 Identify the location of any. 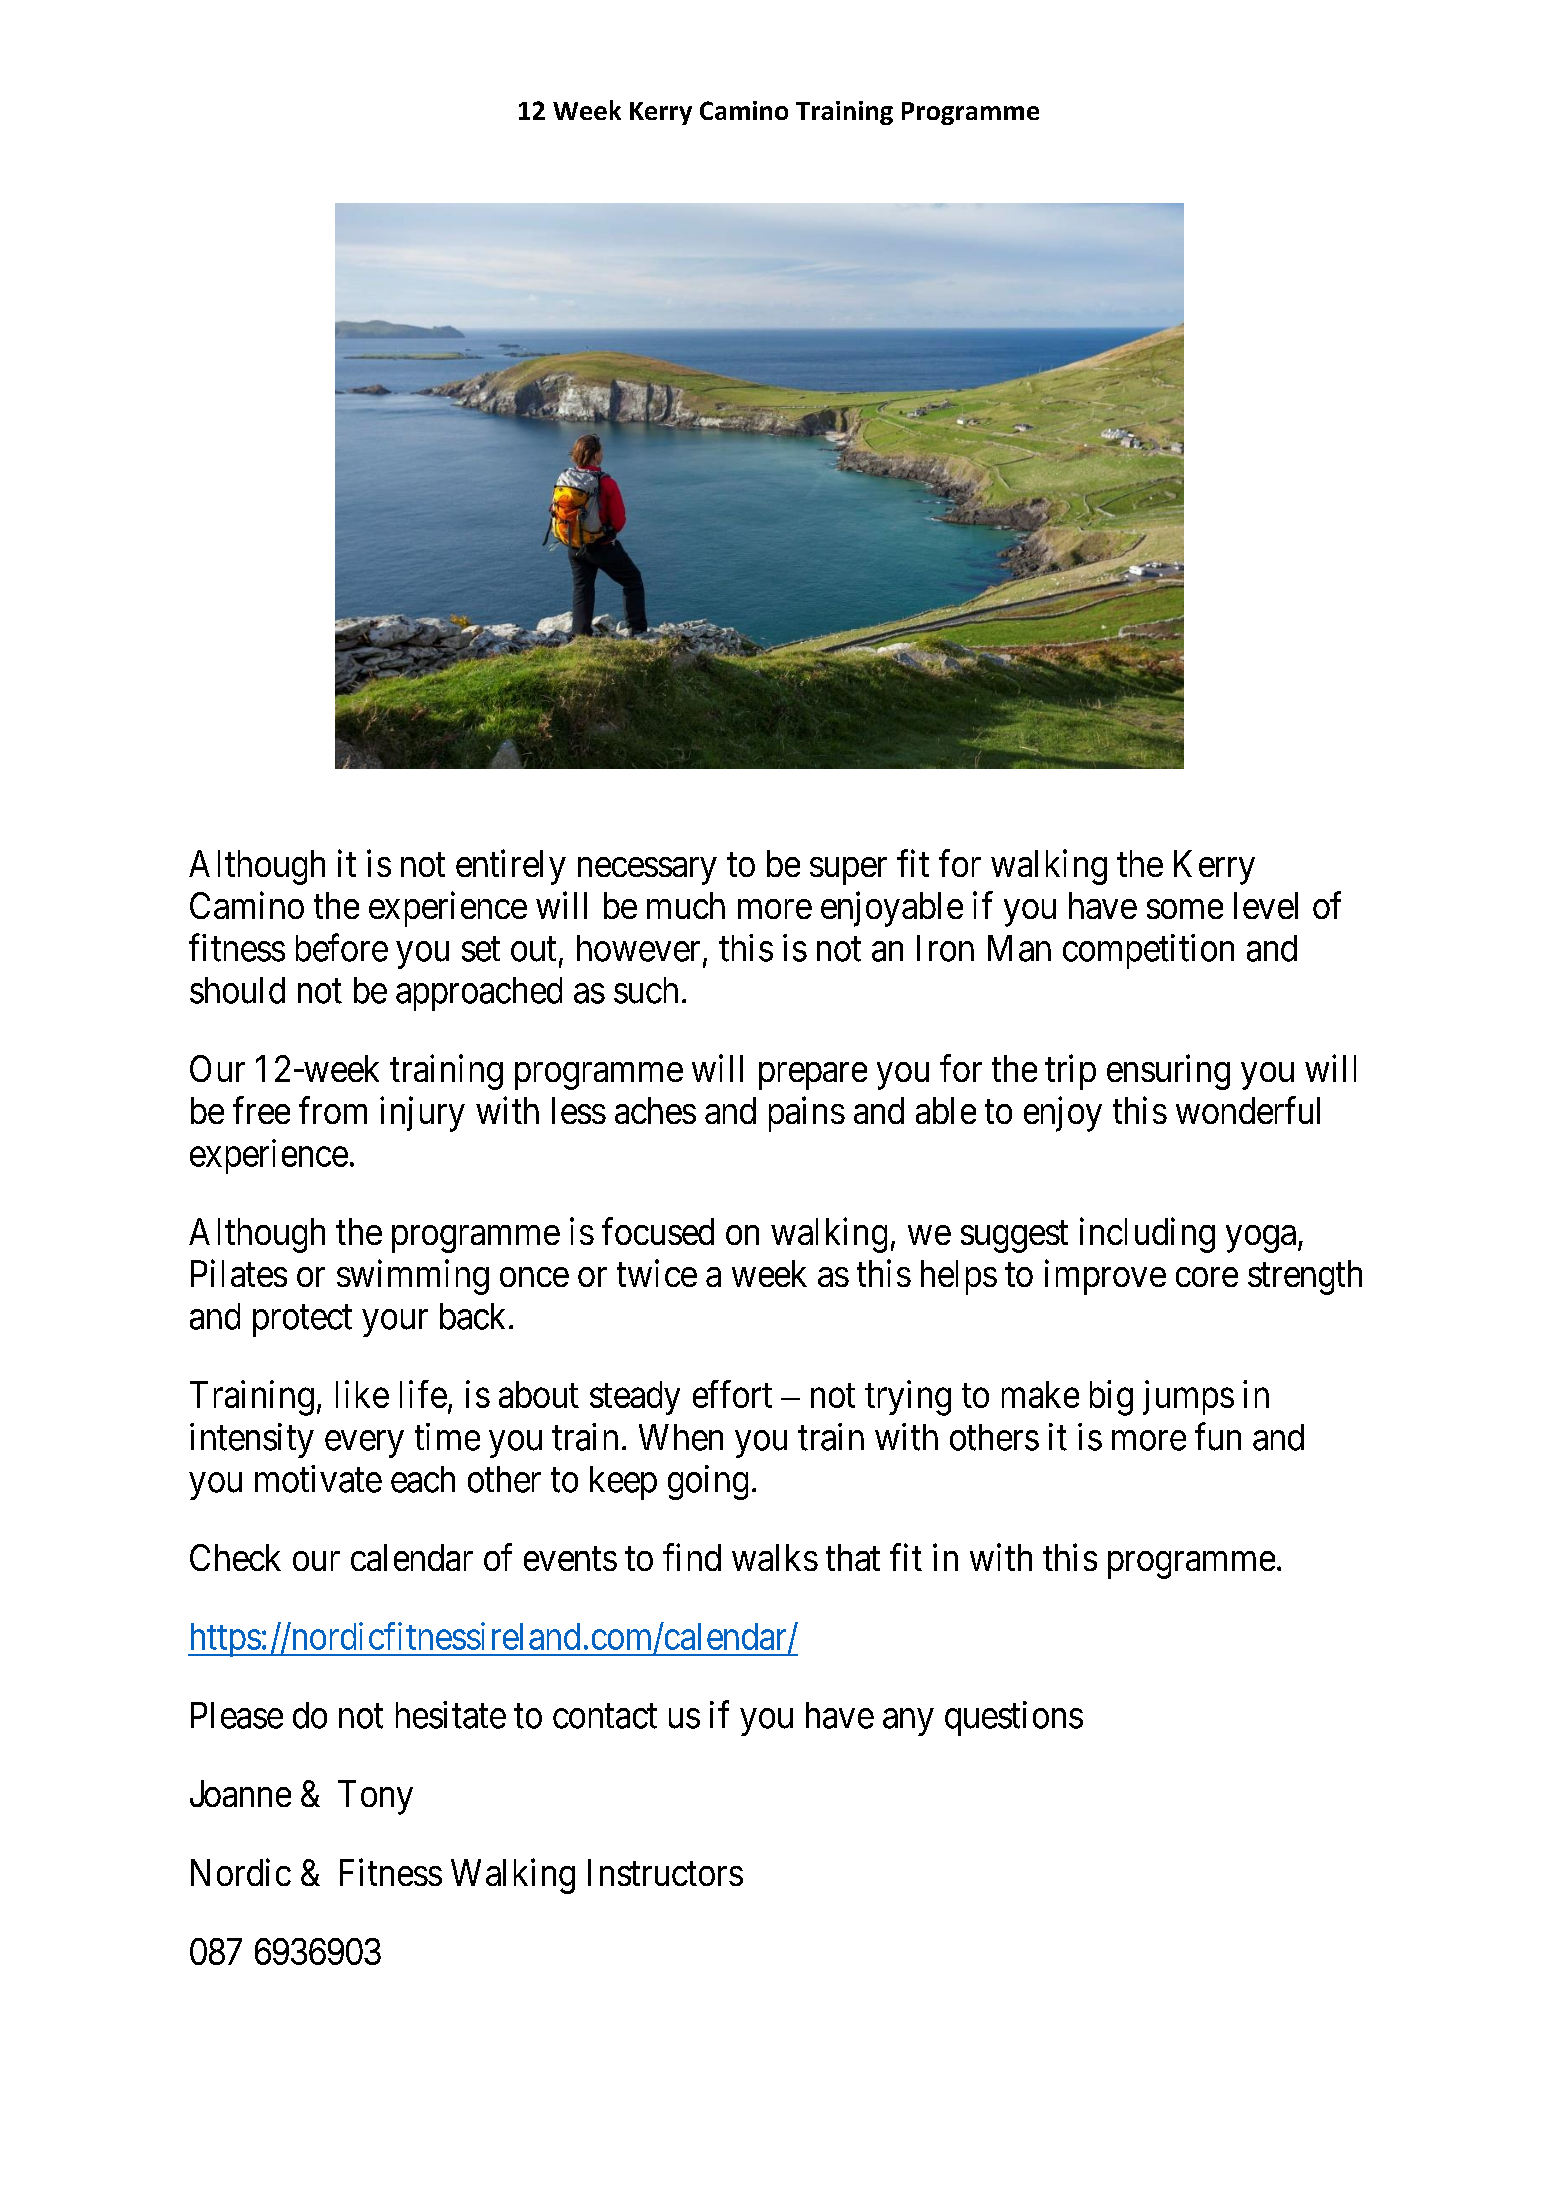
(908, 1722).
